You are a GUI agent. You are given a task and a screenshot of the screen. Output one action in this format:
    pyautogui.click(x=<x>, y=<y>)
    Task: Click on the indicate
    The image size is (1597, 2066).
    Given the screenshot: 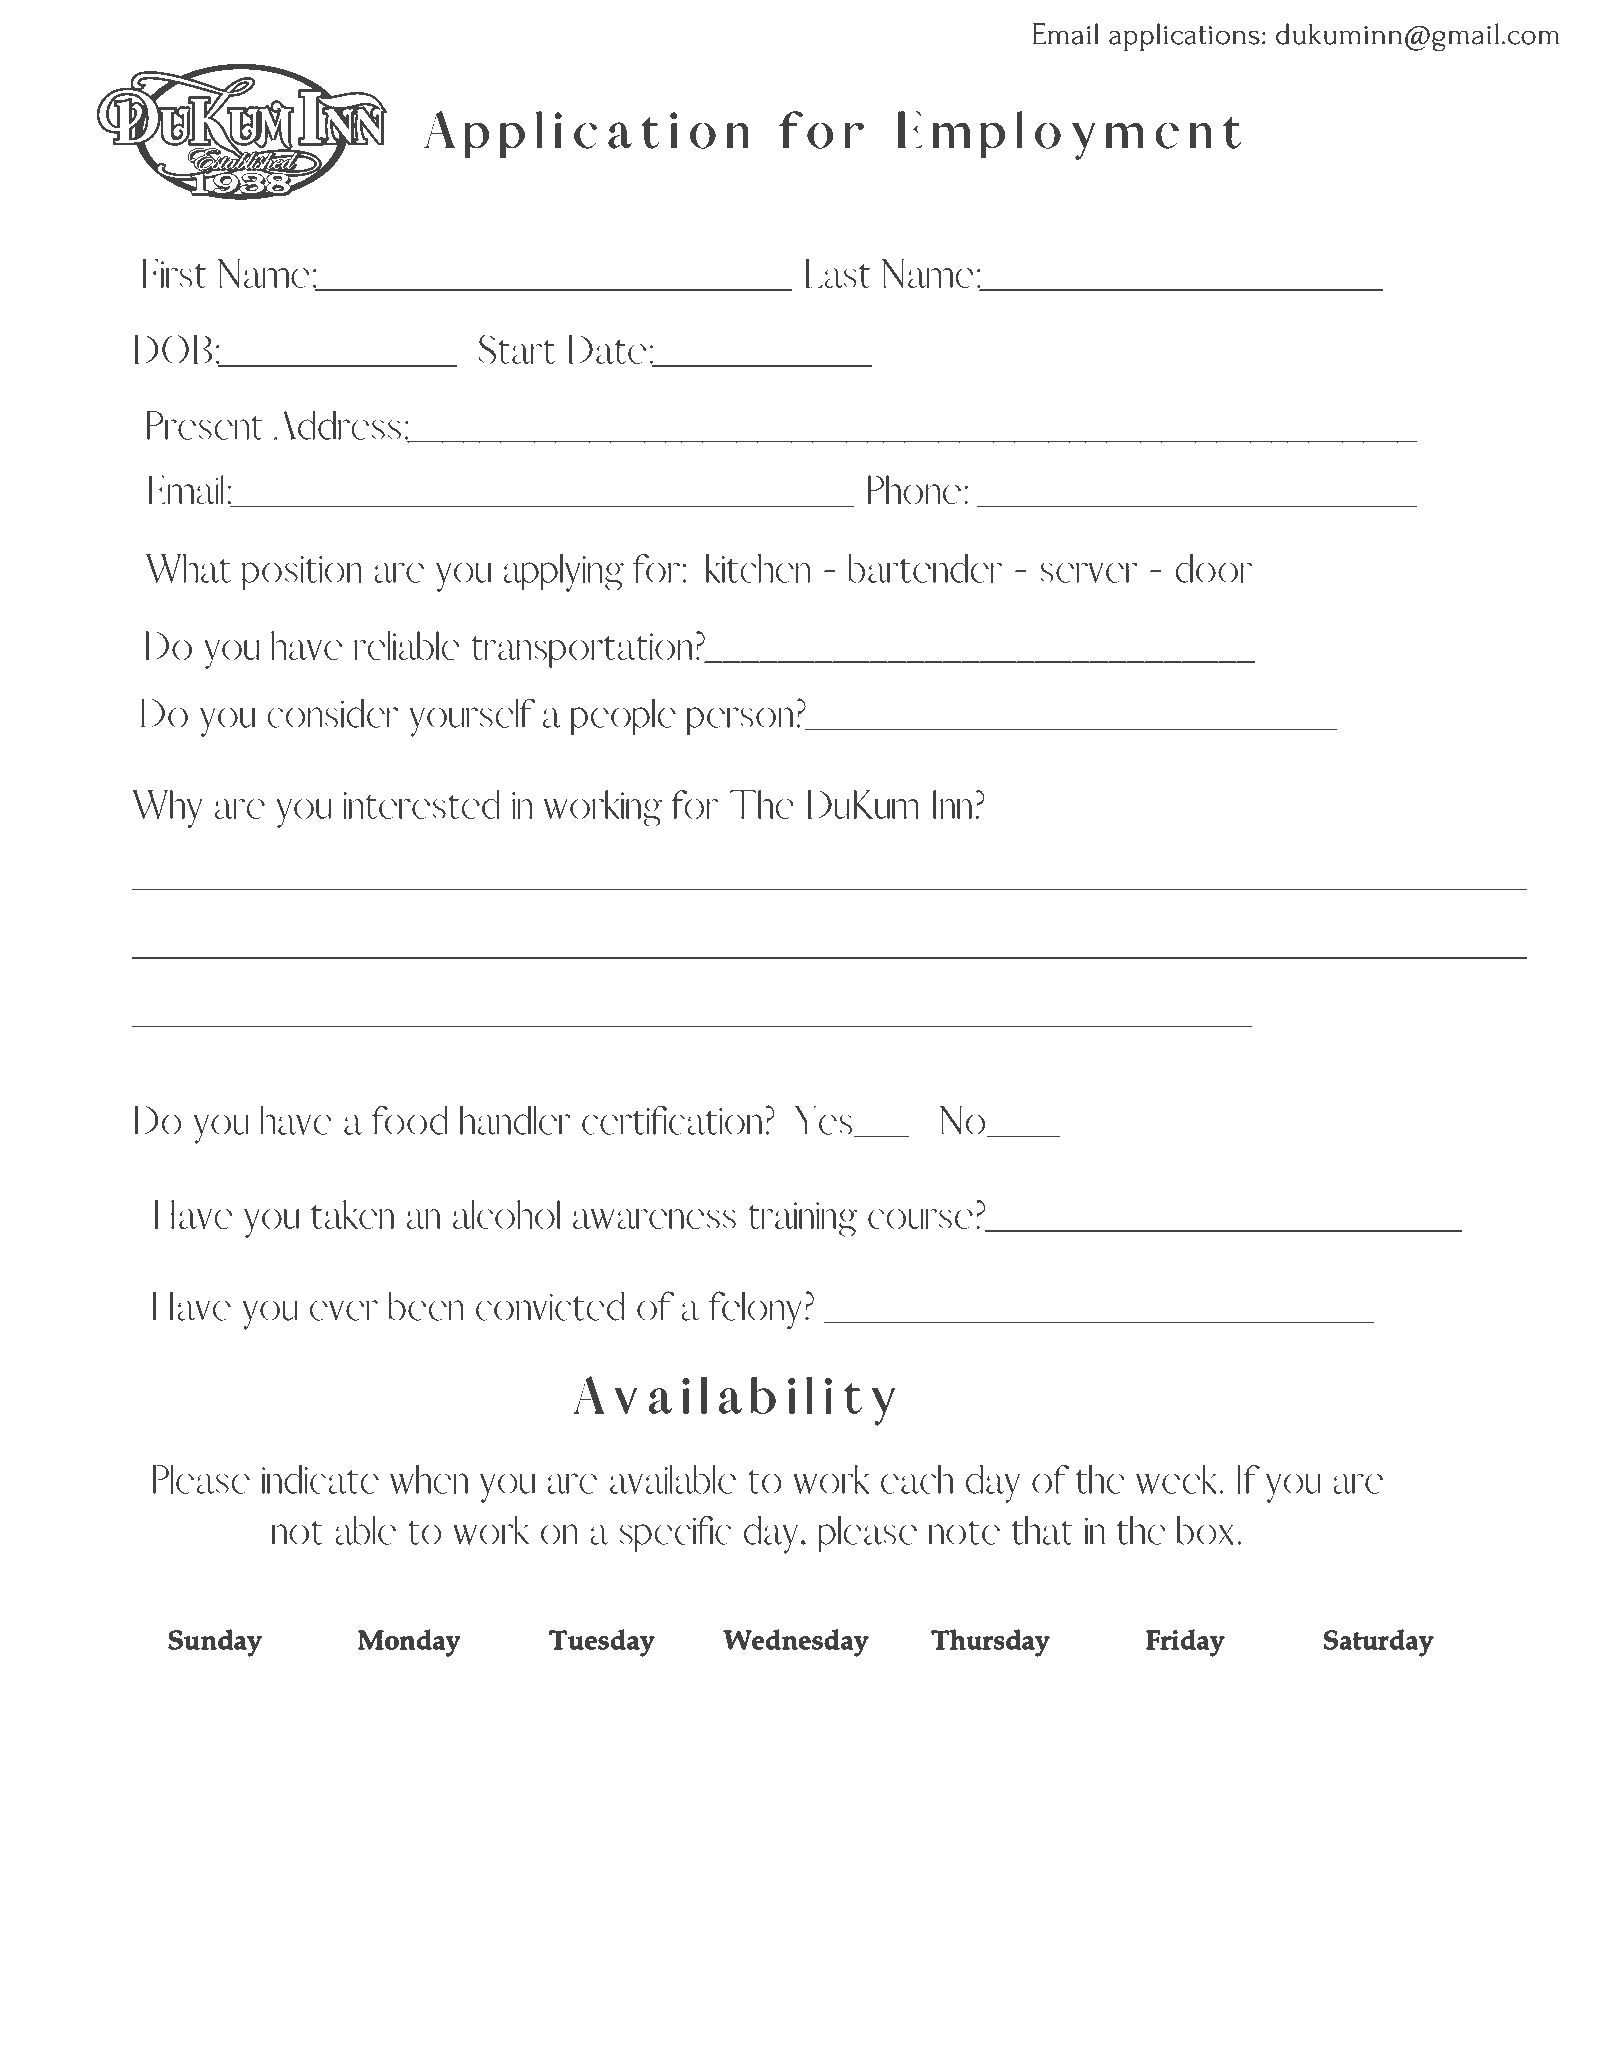 What is the action you would take?
    pyautogui.click(x=320, y=1479)
